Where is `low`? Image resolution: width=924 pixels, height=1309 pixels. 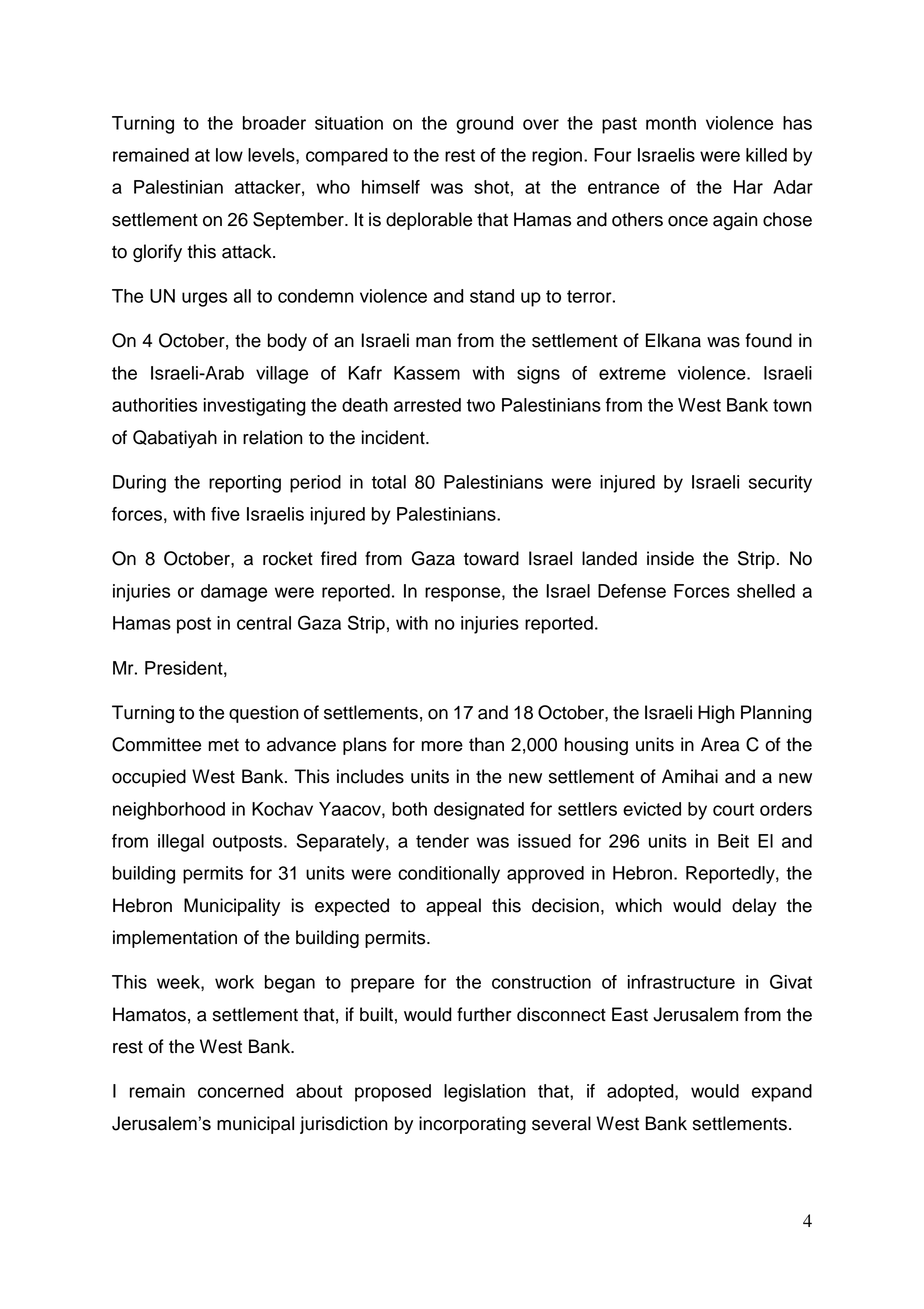 low is located at coordinates (229, 155).
